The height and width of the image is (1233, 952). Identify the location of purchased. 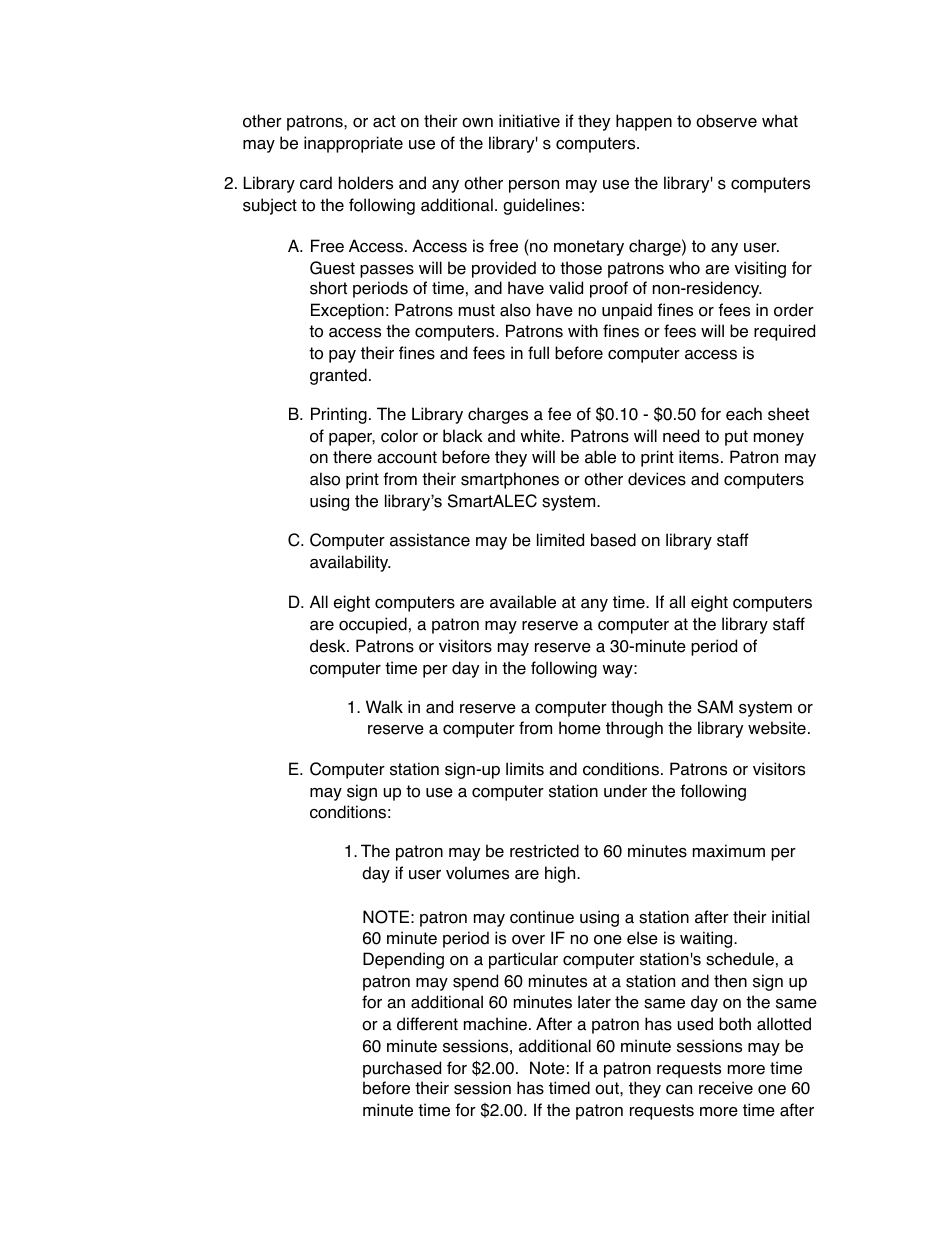
(402, 1069).
